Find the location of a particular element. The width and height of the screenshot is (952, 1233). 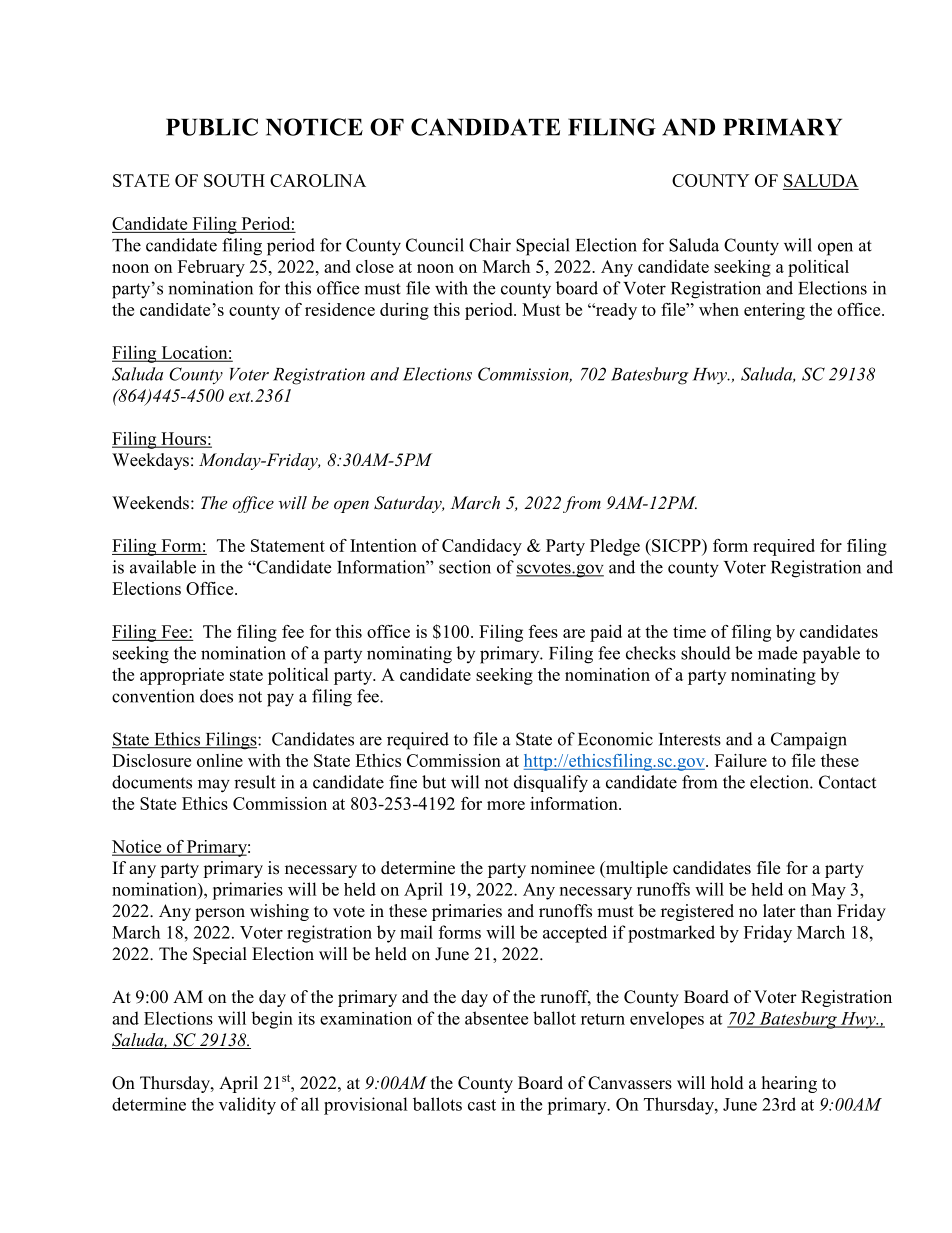

hearing is located at coordinates (789, 1084).
